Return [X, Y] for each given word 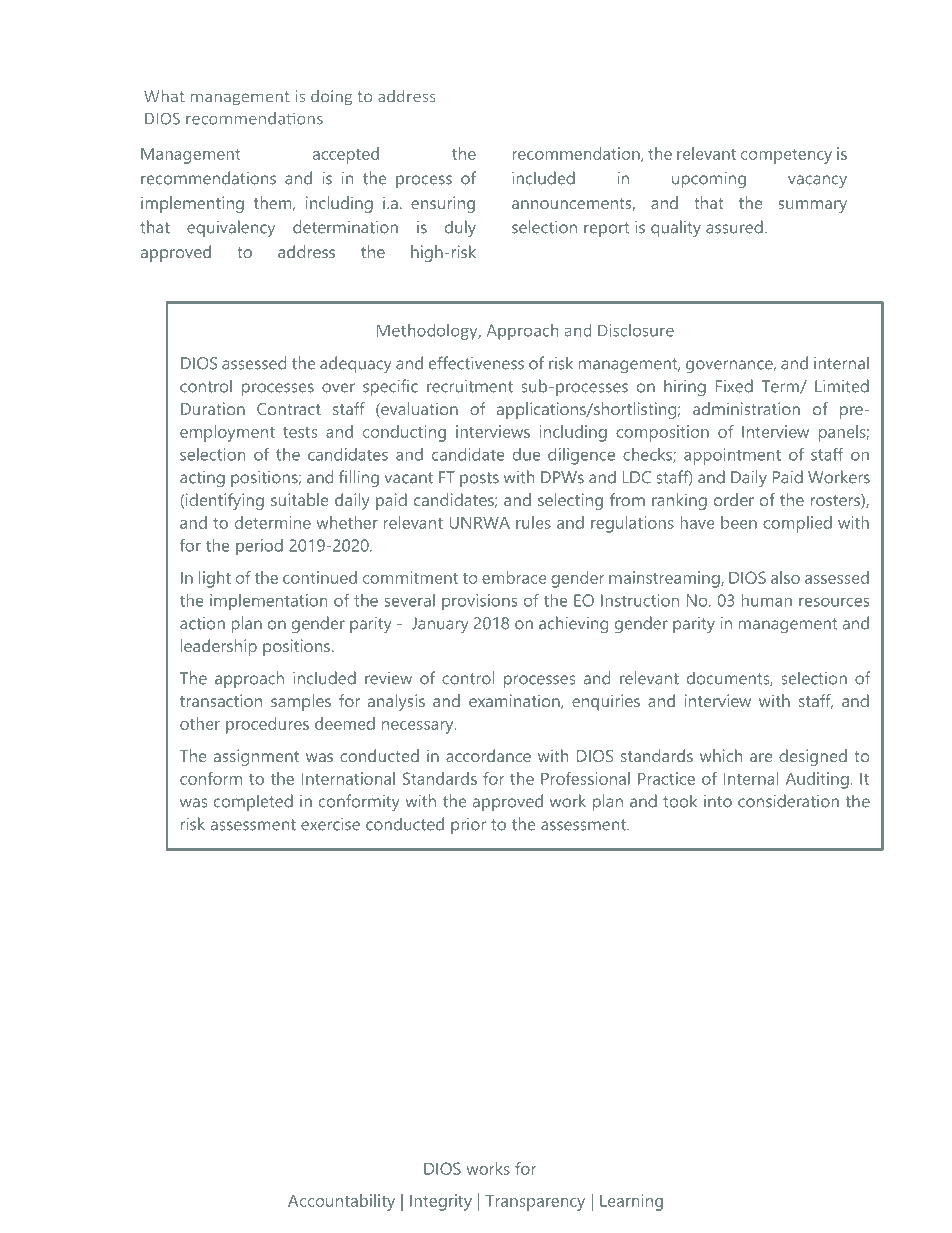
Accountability [341, 1202]
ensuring [443, 204]
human [766, 600]
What [164, 96]
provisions [479, 602]
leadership [219, 647]
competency [786, 156]
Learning [631, 1202]
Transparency [535, 1203]
